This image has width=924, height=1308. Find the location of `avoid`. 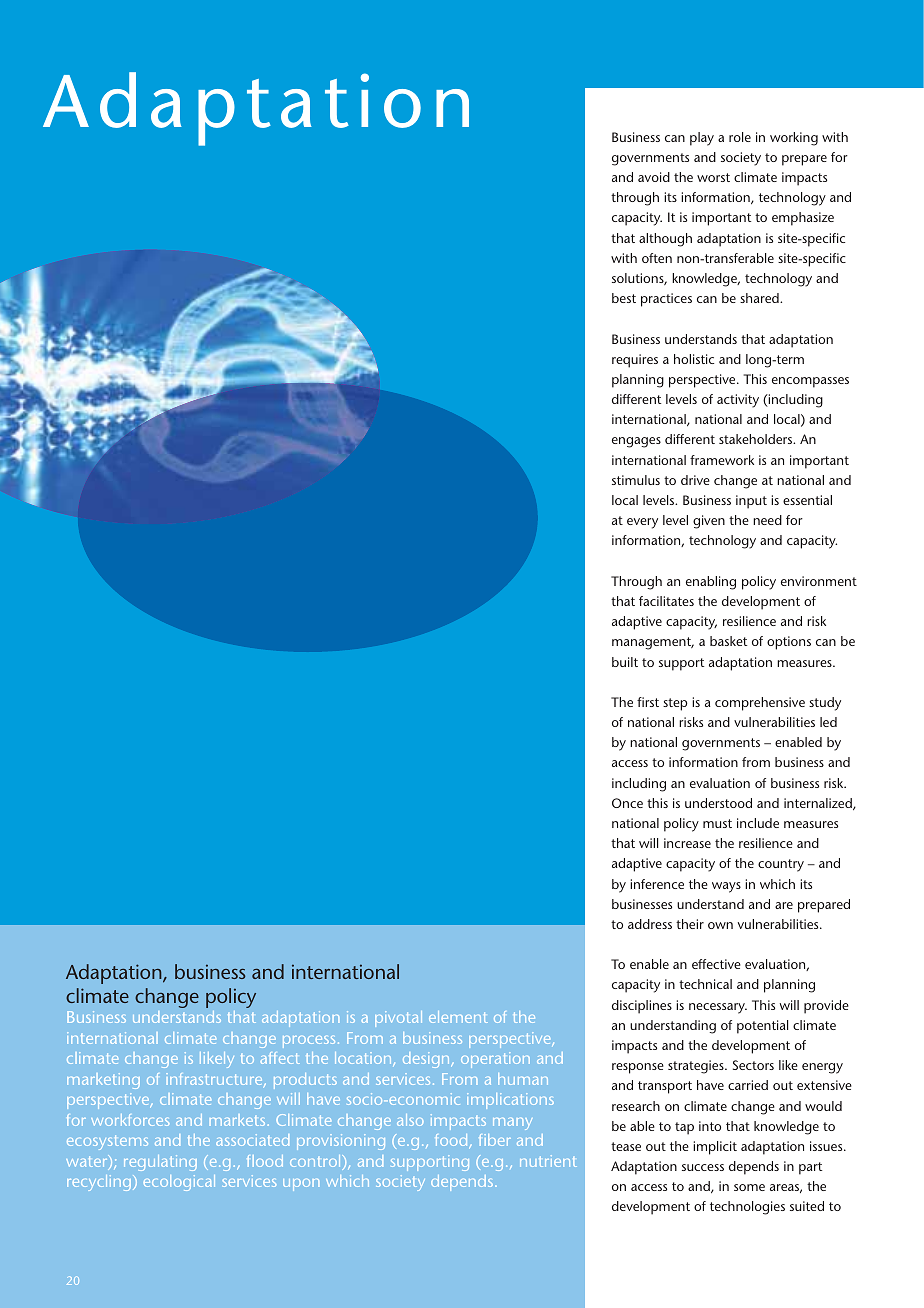

avoid is located at coordinates (654, 177).
